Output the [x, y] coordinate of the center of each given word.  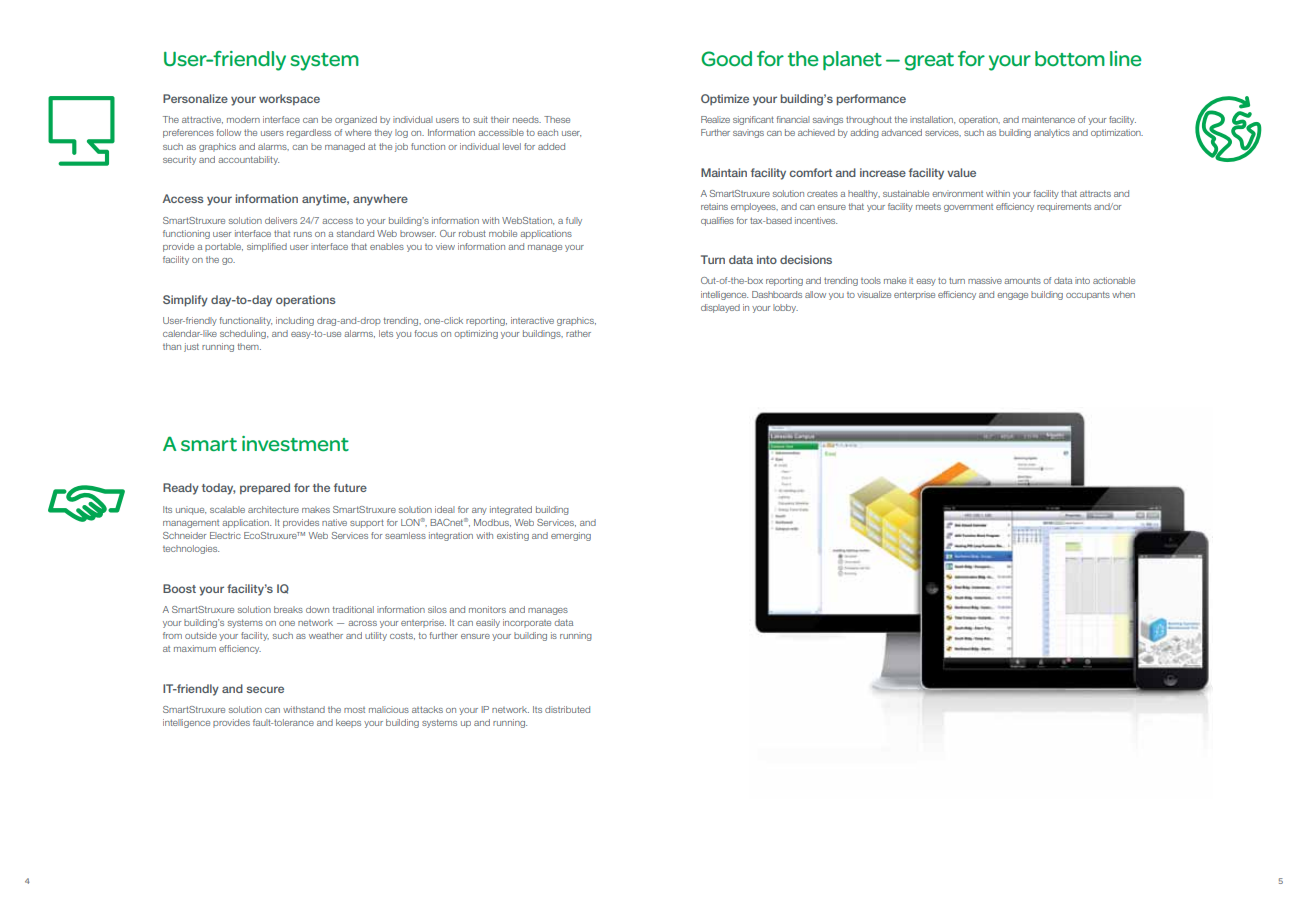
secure [265, 689]
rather [578, 333]
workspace [289, 99]
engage [1012, 296]
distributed [567, 709]
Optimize [725, 99]
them [249, 346]
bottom [1070, 59]
